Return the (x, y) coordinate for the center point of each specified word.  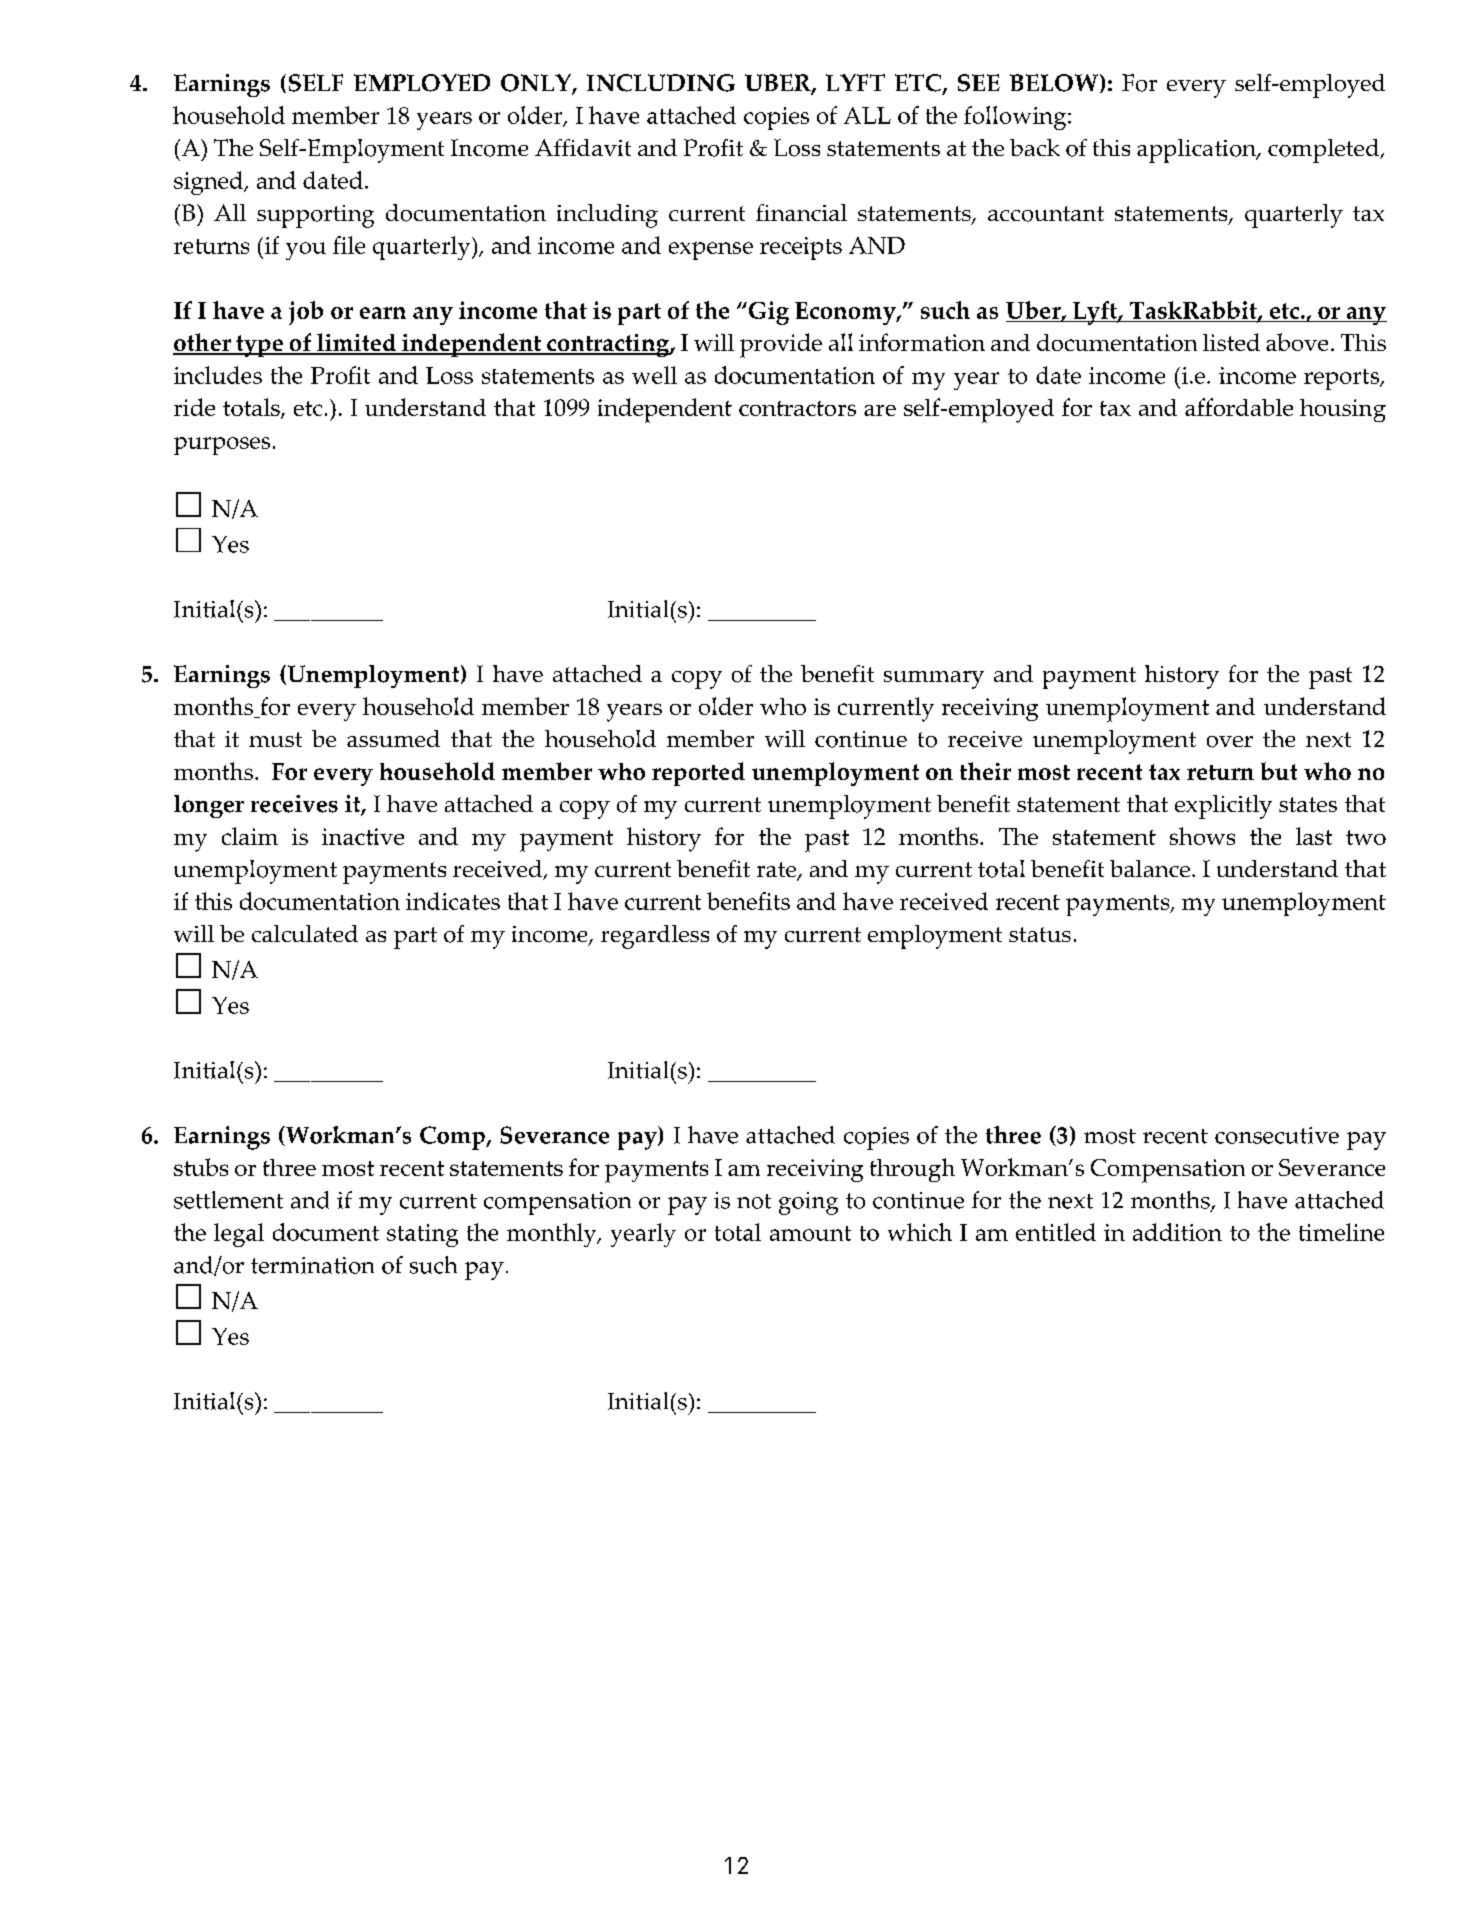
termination (312, 1265)
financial (801, 212)
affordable (1239, 407)
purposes (222, 446)
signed (209, 183)
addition (1177, 1232)
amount (810, 1233)
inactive (363, 836)
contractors (797, 408)
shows (1202, 836)
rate (778, 871)
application (1197, 151)
